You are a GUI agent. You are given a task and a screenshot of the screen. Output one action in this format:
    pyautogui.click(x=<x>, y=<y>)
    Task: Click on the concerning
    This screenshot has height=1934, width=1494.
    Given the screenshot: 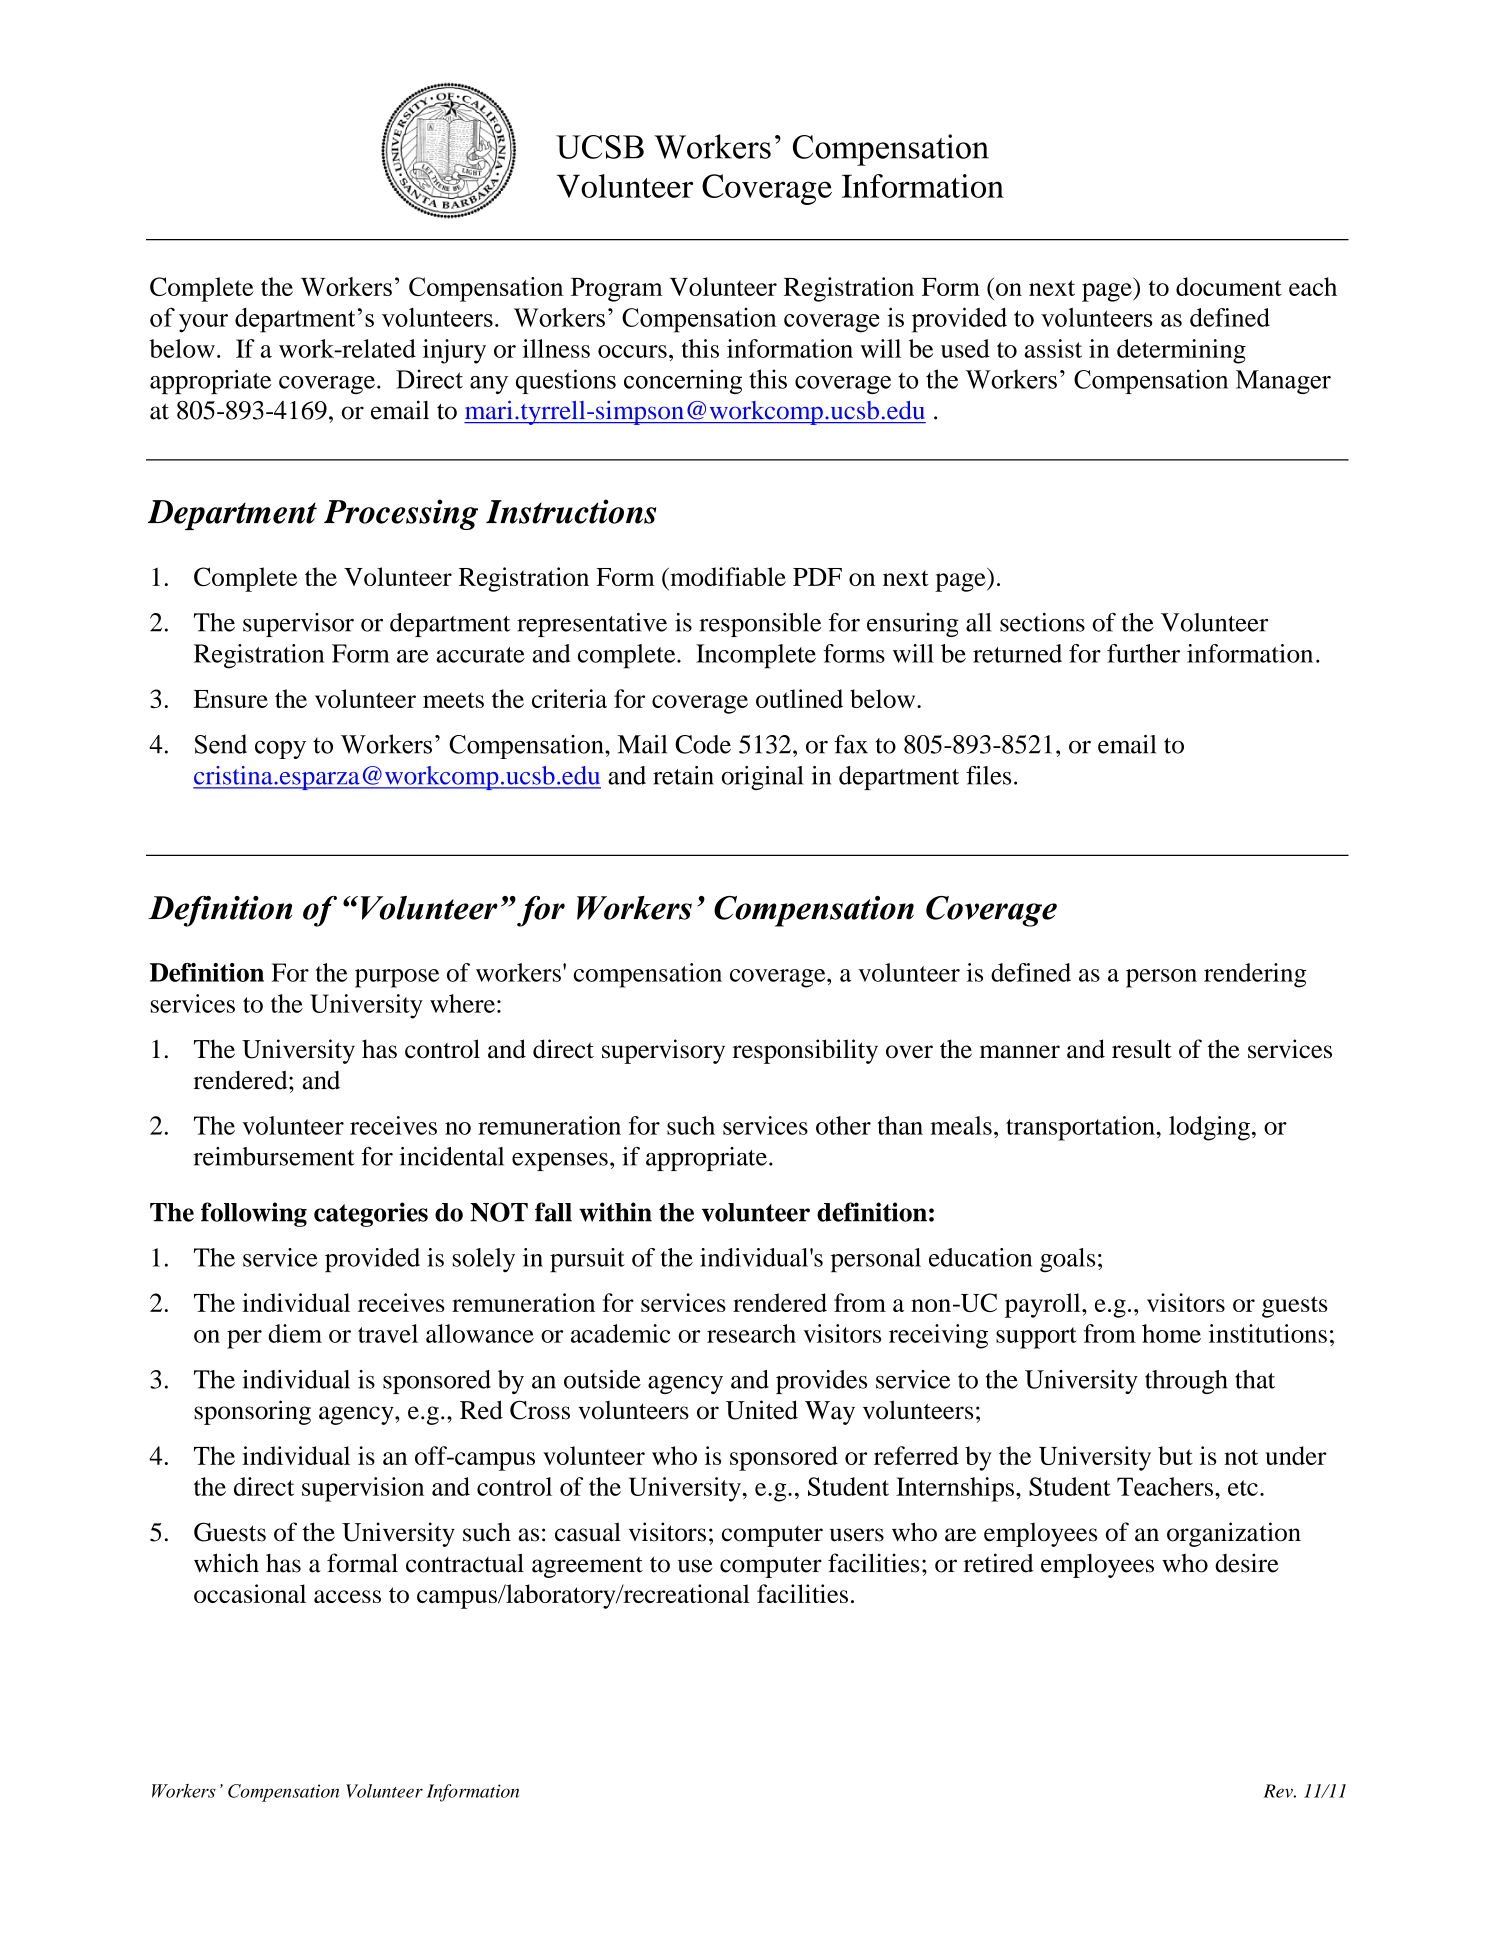 What is the action you would take?
    pyautogui.click(x=683, y=381)
